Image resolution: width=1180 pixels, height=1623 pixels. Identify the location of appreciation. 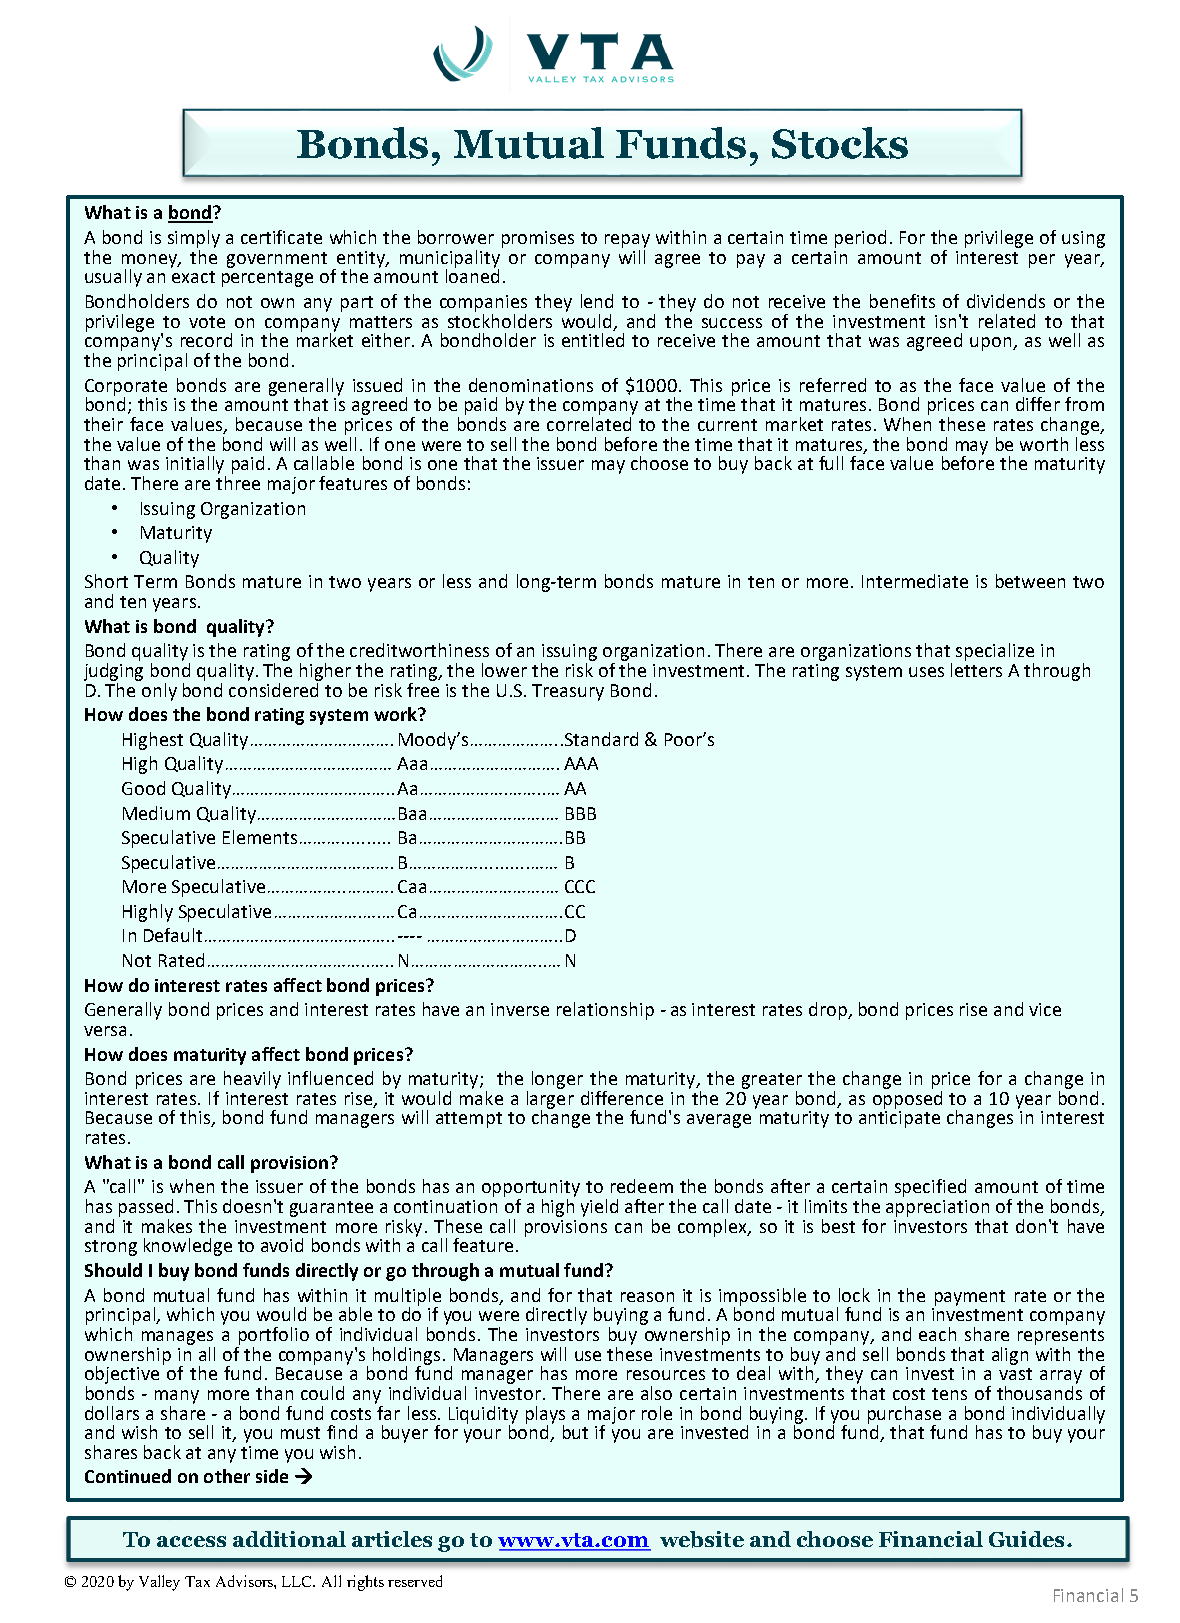
(937, 1208).
